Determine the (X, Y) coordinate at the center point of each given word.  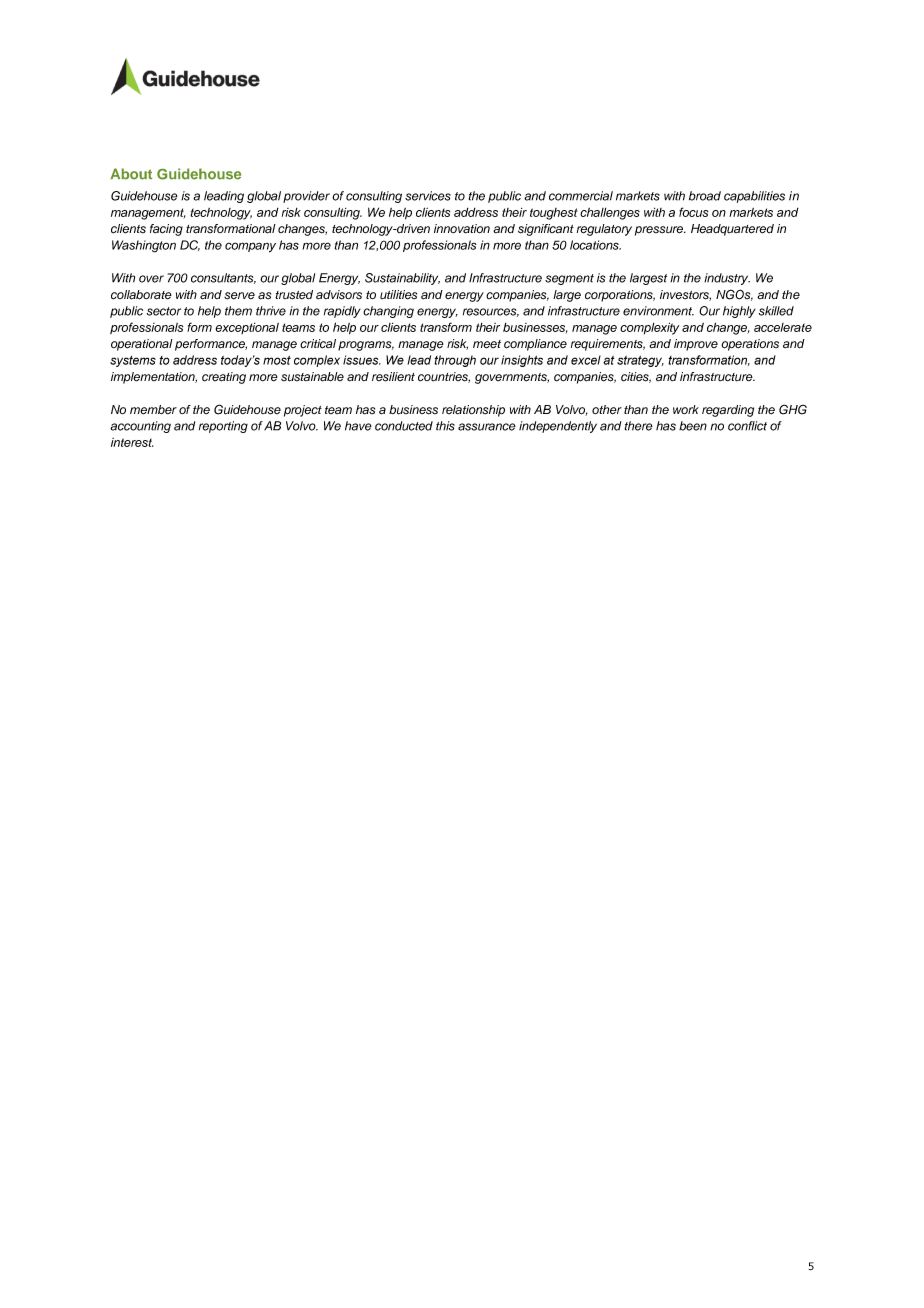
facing (166, 230)
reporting (223, 427)
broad (705, 196)
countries (444, 377)
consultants (223, 278)
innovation (462, 229)
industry (727, 279)
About (131, 174)
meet (487, 344)
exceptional (247, 328)
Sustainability (402, 279)
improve (696, 345)
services (428, 196)
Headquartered (732, 230)
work (686, 409)
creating (224, 378)
